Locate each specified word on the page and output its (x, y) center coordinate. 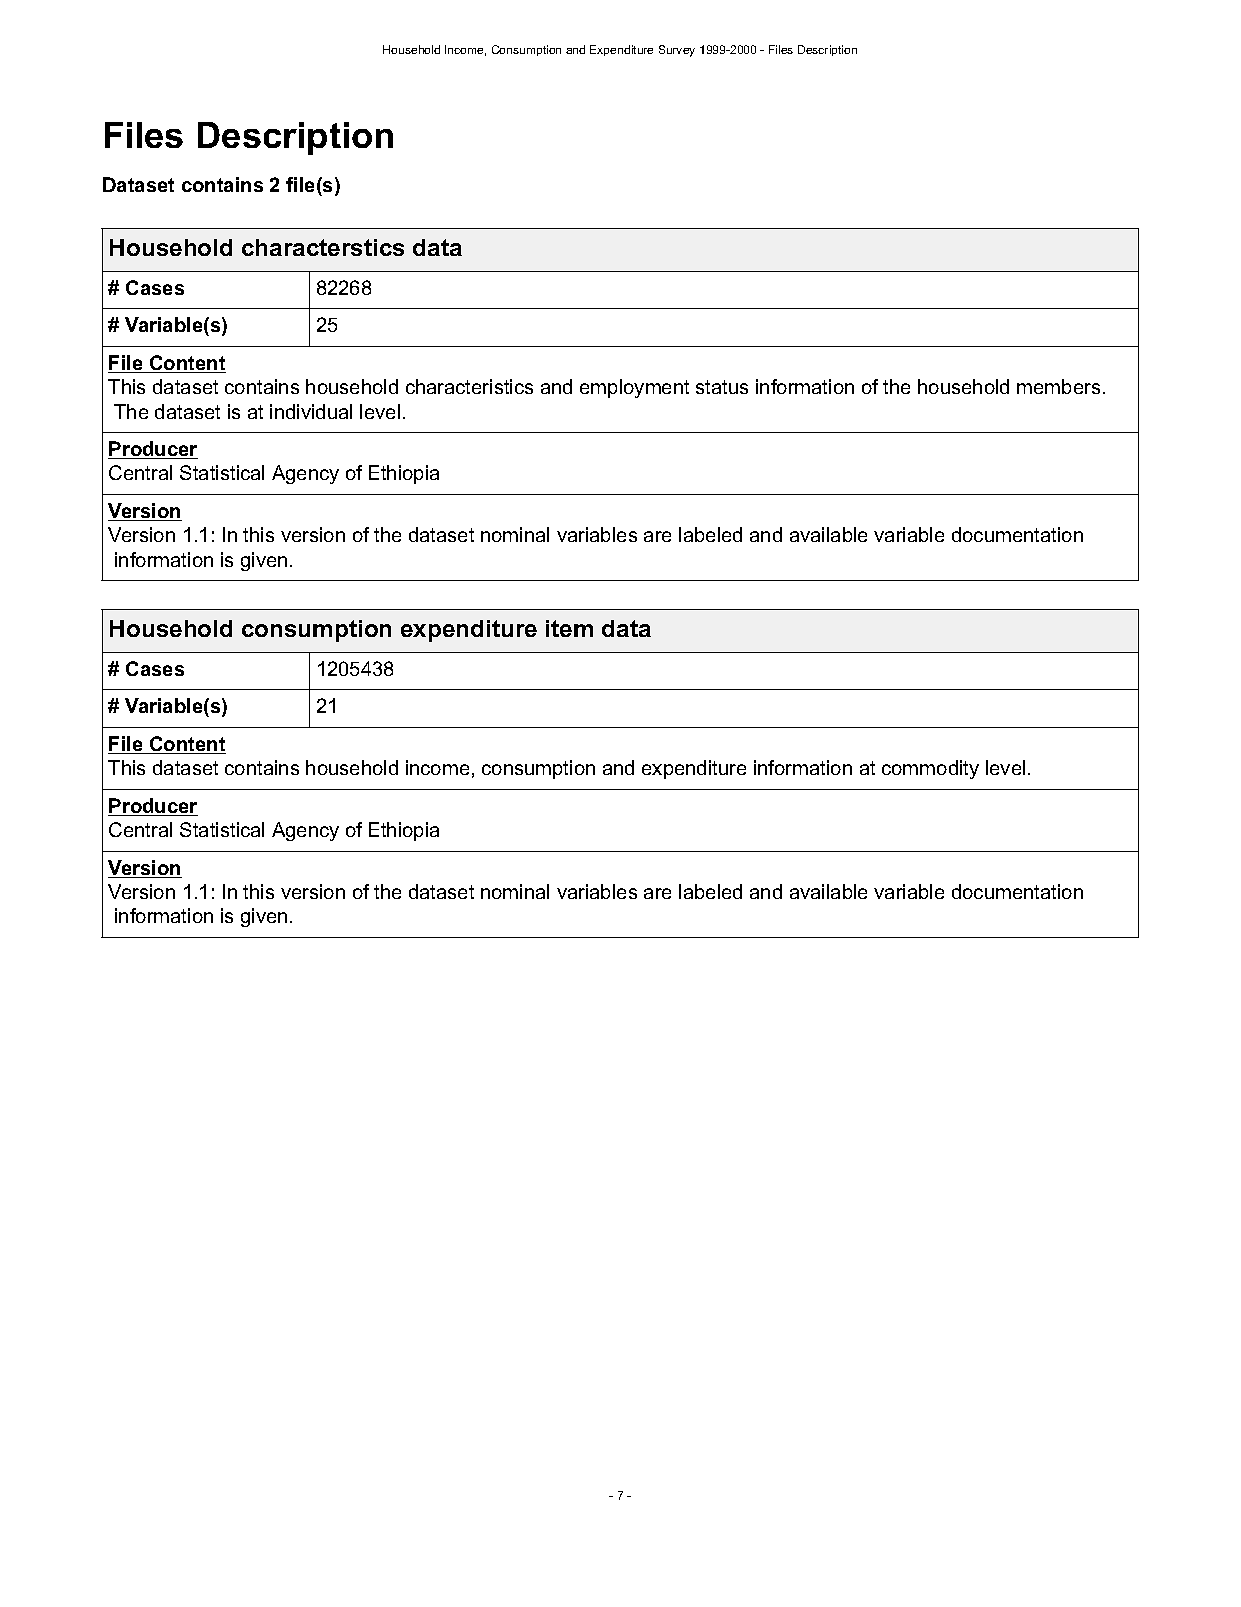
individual (311, 411)
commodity (930, 769)
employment (634, 388)
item (569, 628)
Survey (677, 51)
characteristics (469, 386)
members (1058, 386)
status (722, 387)
